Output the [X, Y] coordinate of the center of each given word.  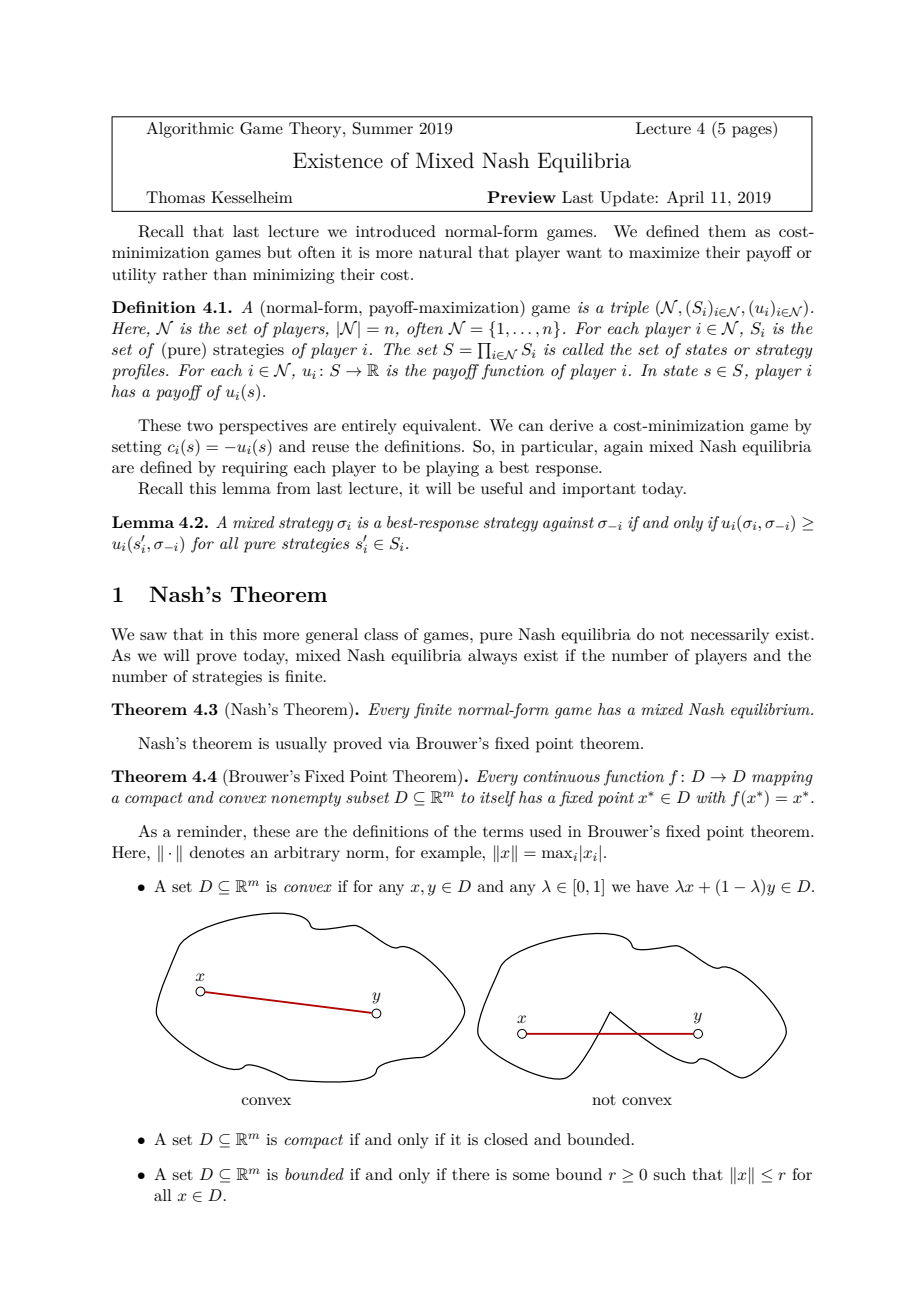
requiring [255, 469]
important [599, 490]
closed [506, 1139]
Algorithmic [190, 130]
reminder [210, 831]
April [685, 199]
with [711, 797]
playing [452, 469]
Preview [521, 197]
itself [498, 799]
